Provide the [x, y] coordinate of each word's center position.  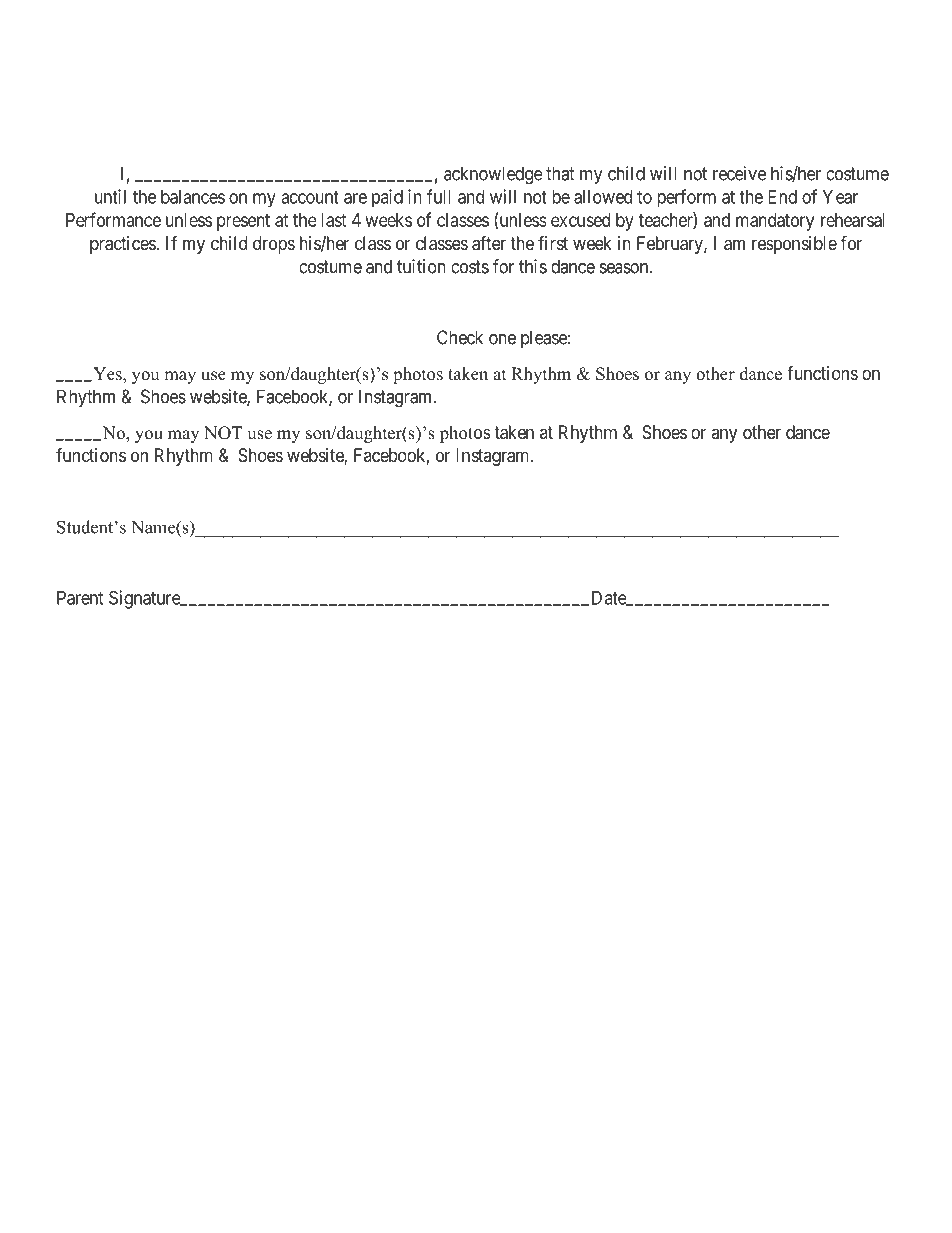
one [502, 339]
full [439, 196]
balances [193, 197]
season [625, 268]
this [533, 266]
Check [460, 337]
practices [123, 245]
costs [470, 267]
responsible [794, 245]
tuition [421, 266]
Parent [80, 598]
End [782, 197]
